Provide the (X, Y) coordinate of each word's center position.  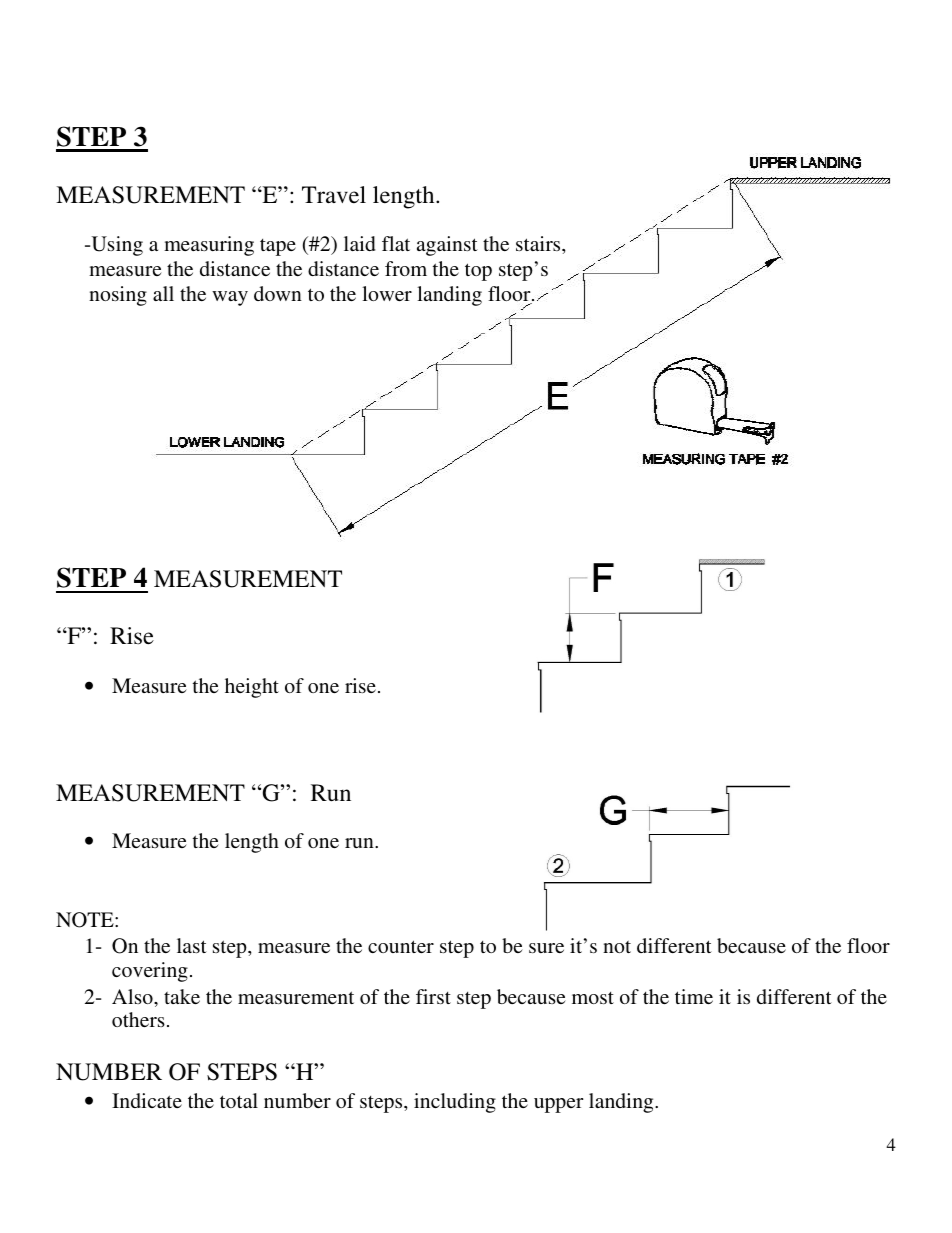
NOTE (86, 920)
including (455, 1103)
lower (387, 293)
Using (116, 246)
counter (401, 946)
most (593, 998)
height (252, 688)
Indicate (147, 1100)
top (478, 272)
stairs (539, 243)
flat (396, 243)
